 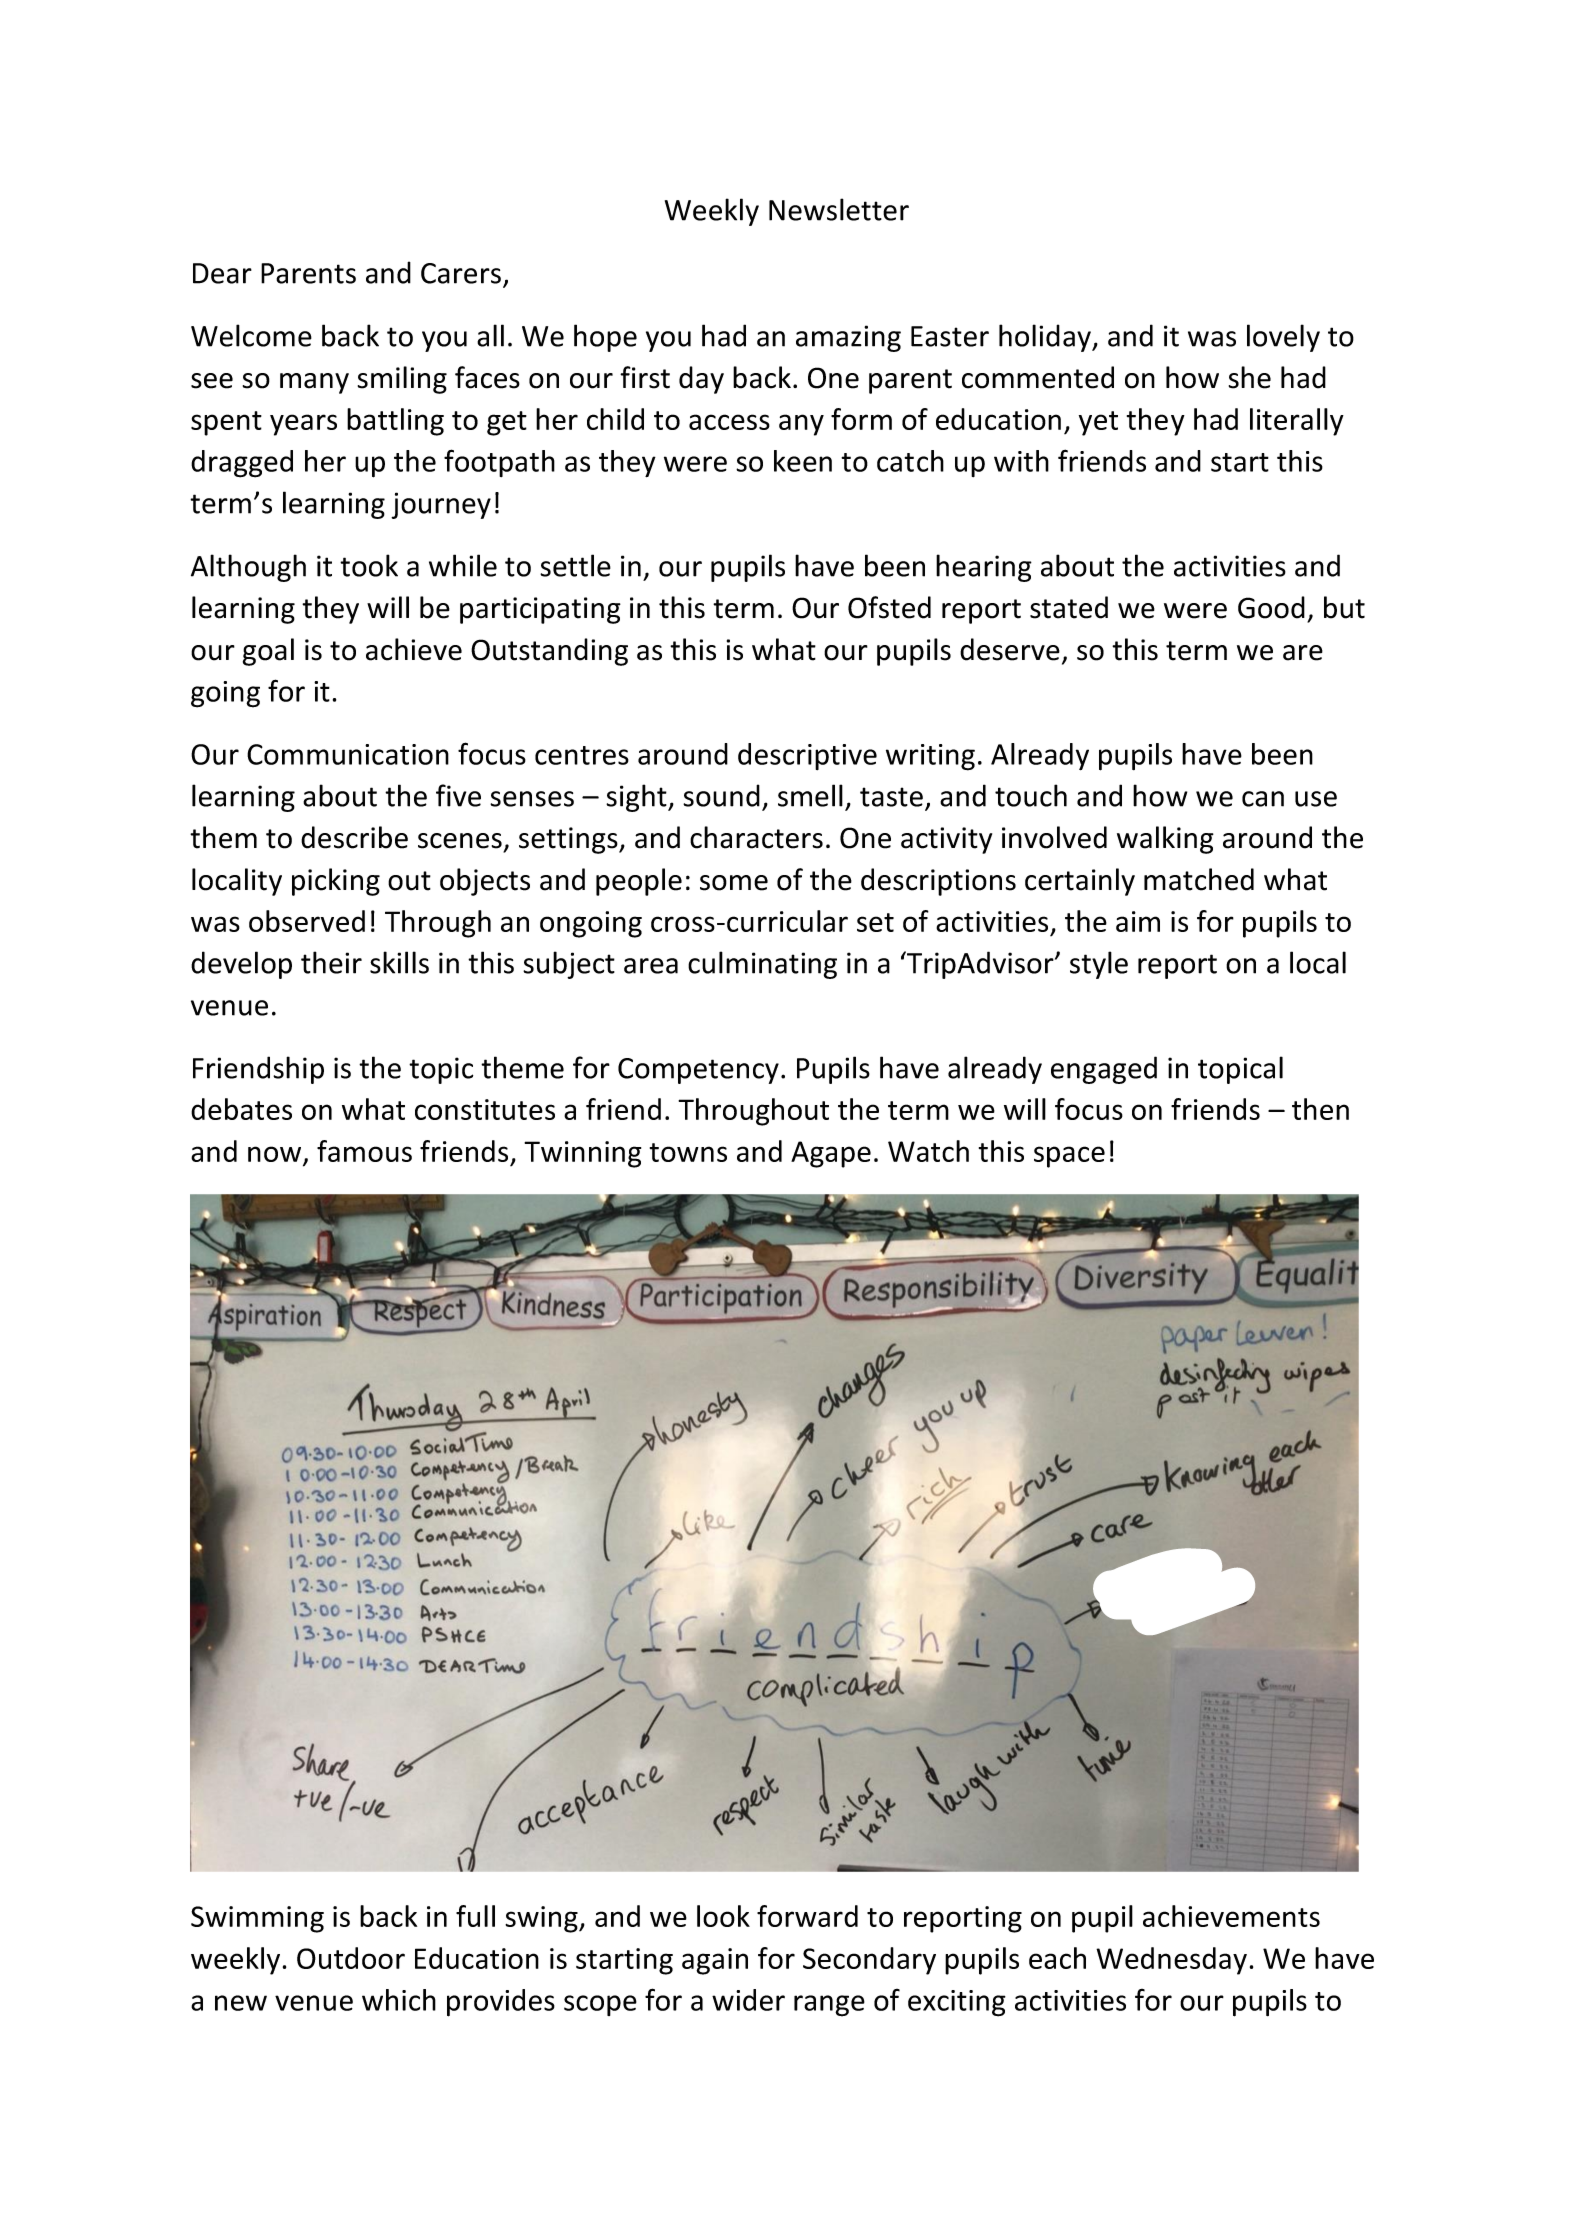 I want to click on famous, so click(x=364, y=1151).
